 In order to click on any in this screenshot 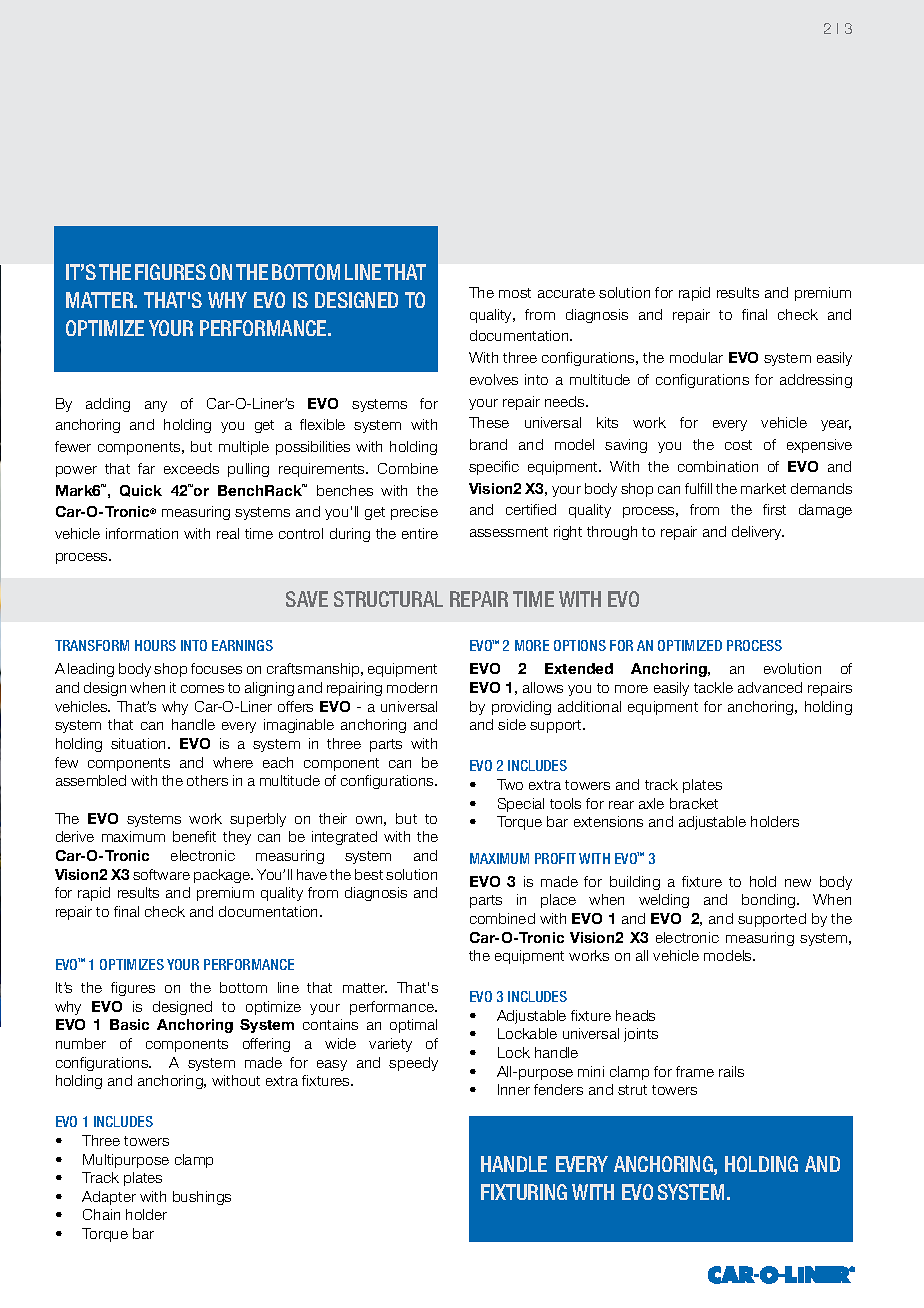, I will do `click(156, 406)`.
